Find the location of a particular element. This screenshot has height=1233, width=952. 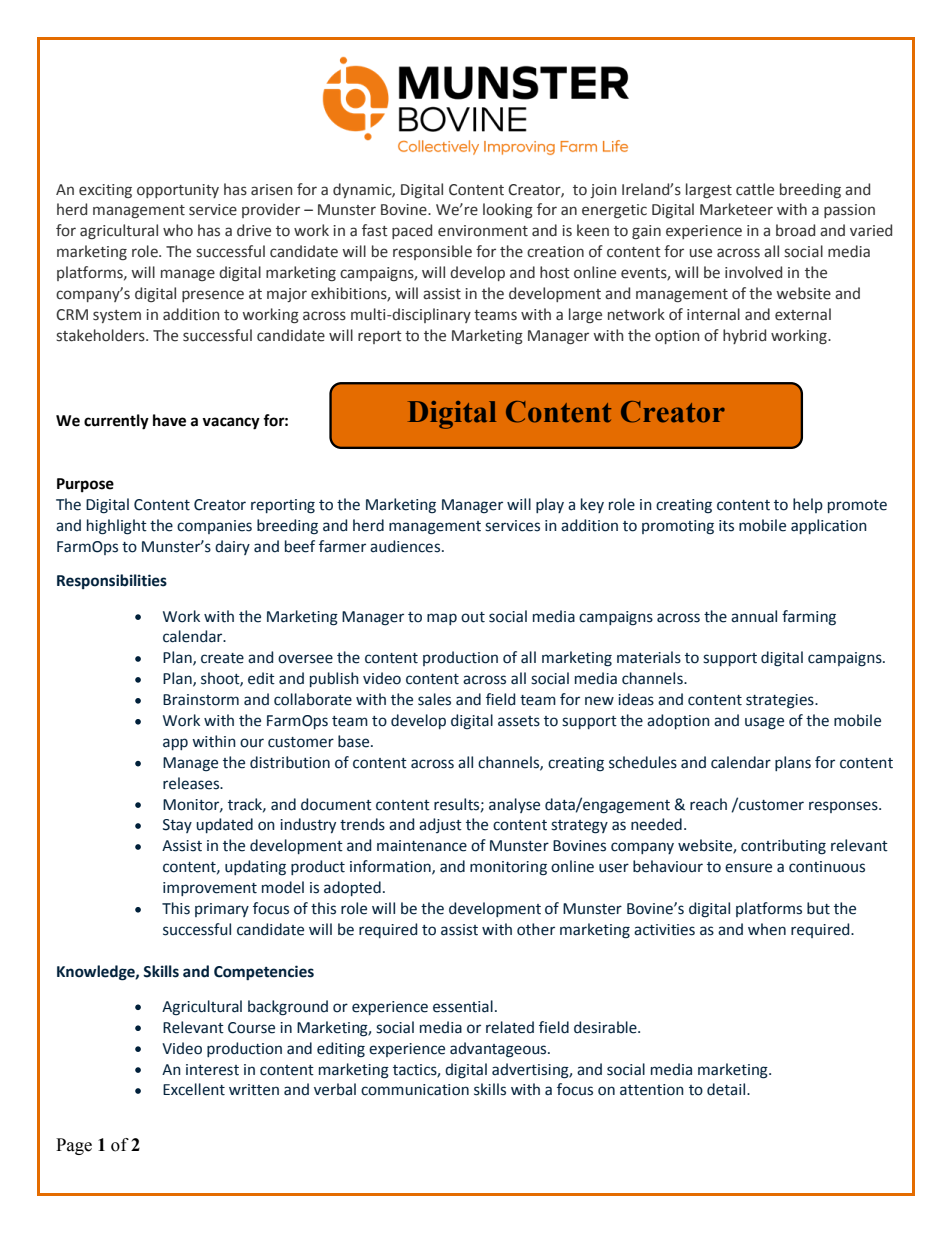

assets is located at coordinates (519, 721).
